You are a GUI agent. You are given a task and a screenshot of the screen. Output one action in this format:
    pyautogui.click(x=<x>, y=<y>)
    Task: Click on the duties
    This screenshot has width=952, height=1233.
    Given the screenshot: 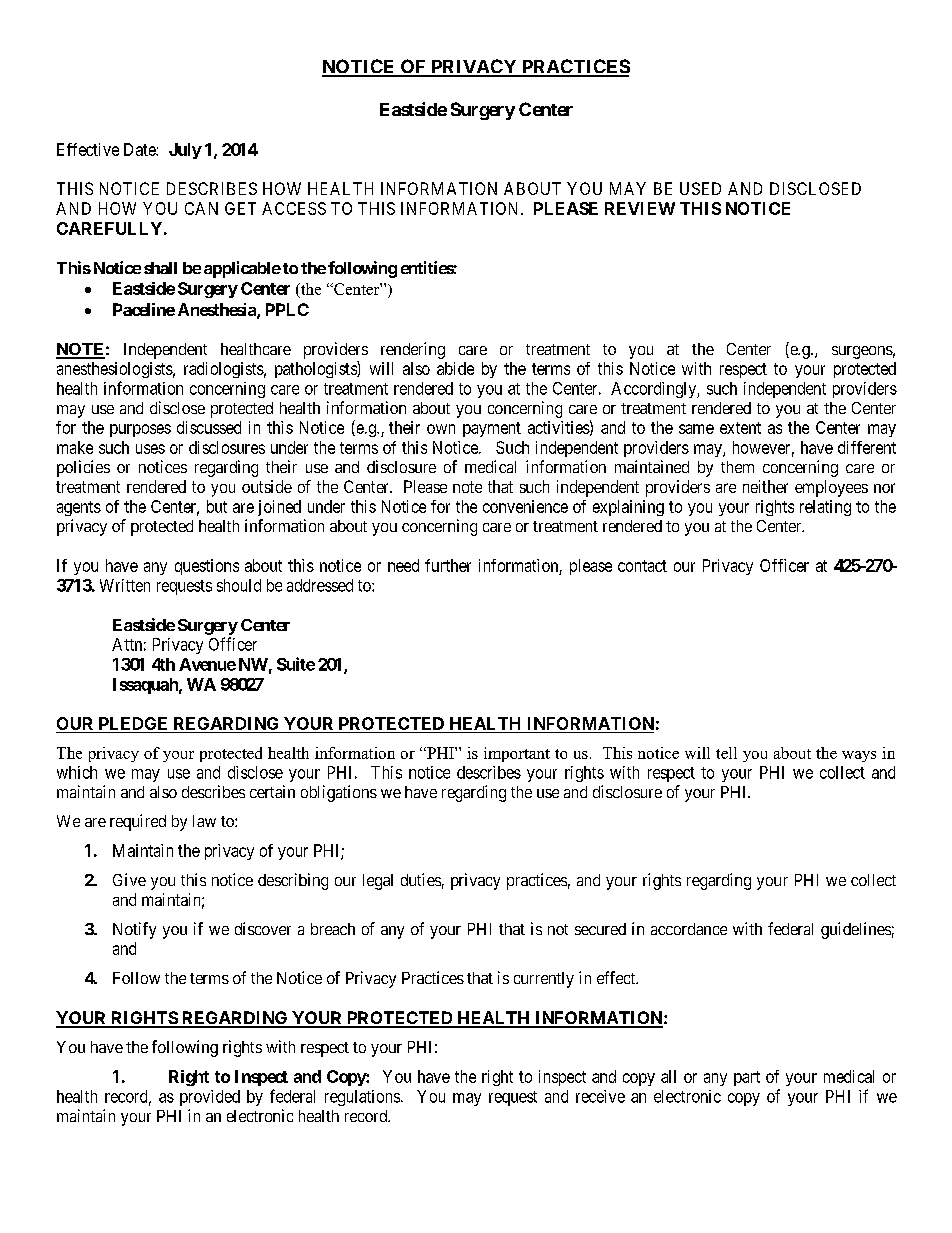 What is the action you would take?
    pyautogui.click(x=421, y=879)
